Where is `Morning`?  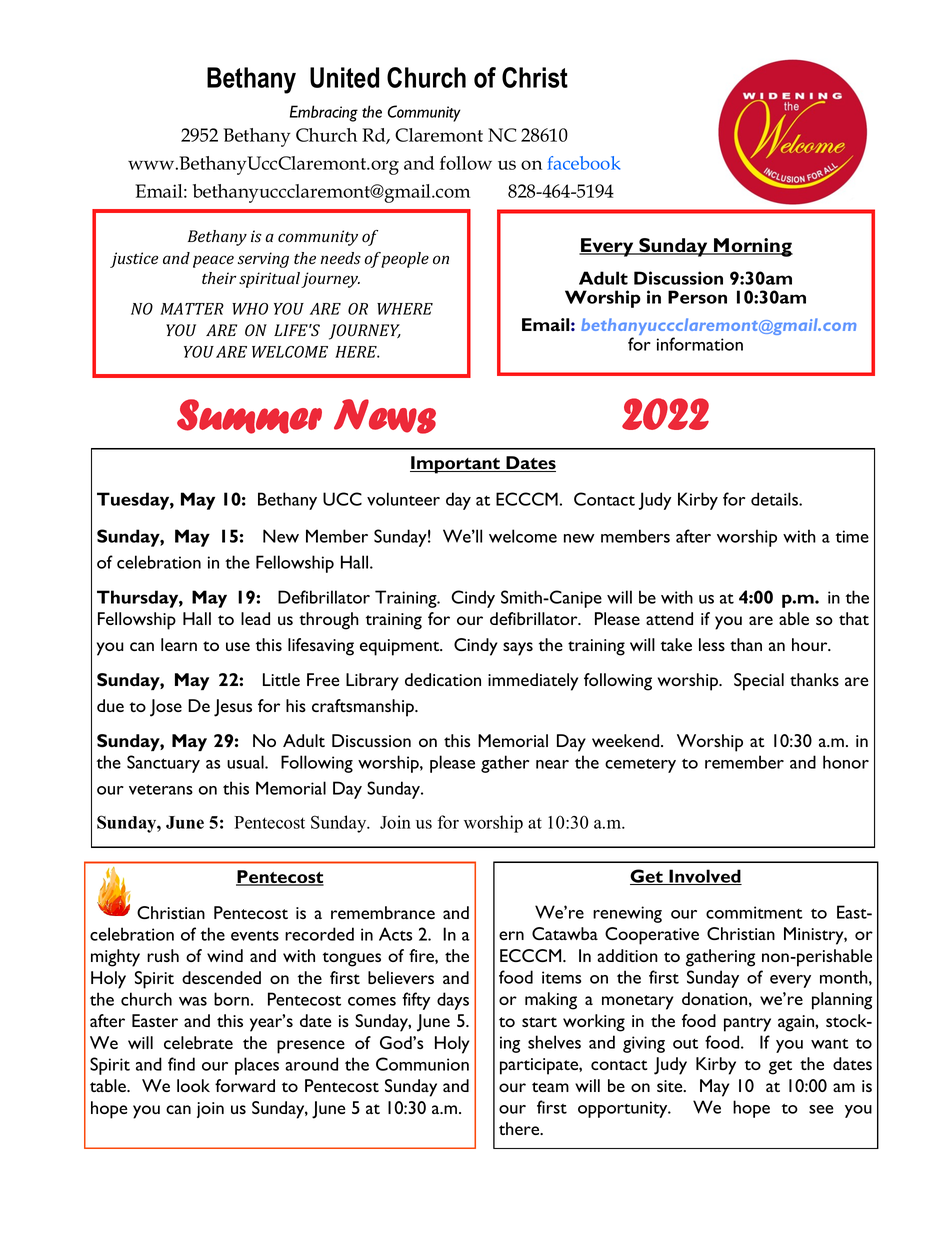 Morning is located at coordinates (752, 247).
